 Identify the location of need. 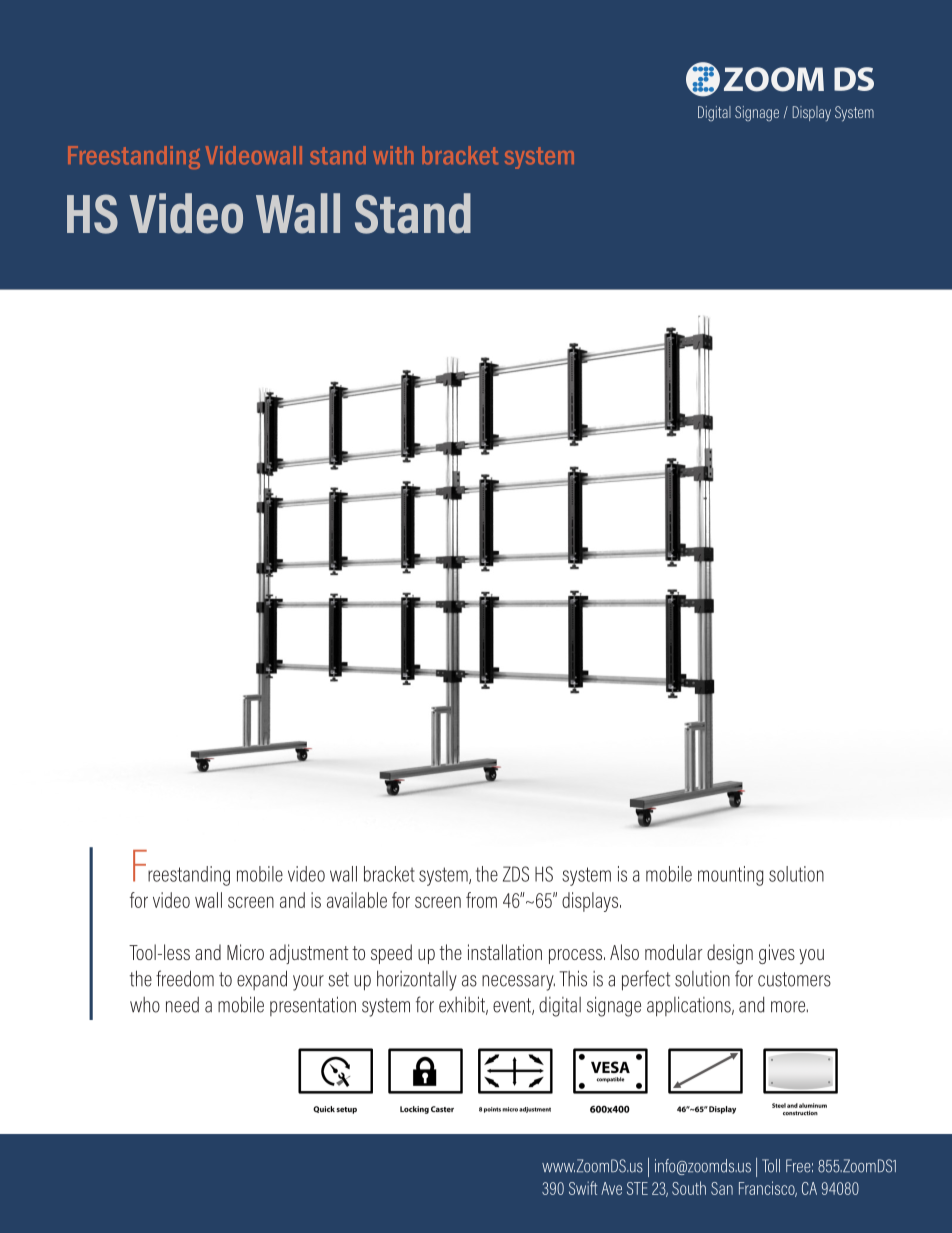
(182, 1005).
